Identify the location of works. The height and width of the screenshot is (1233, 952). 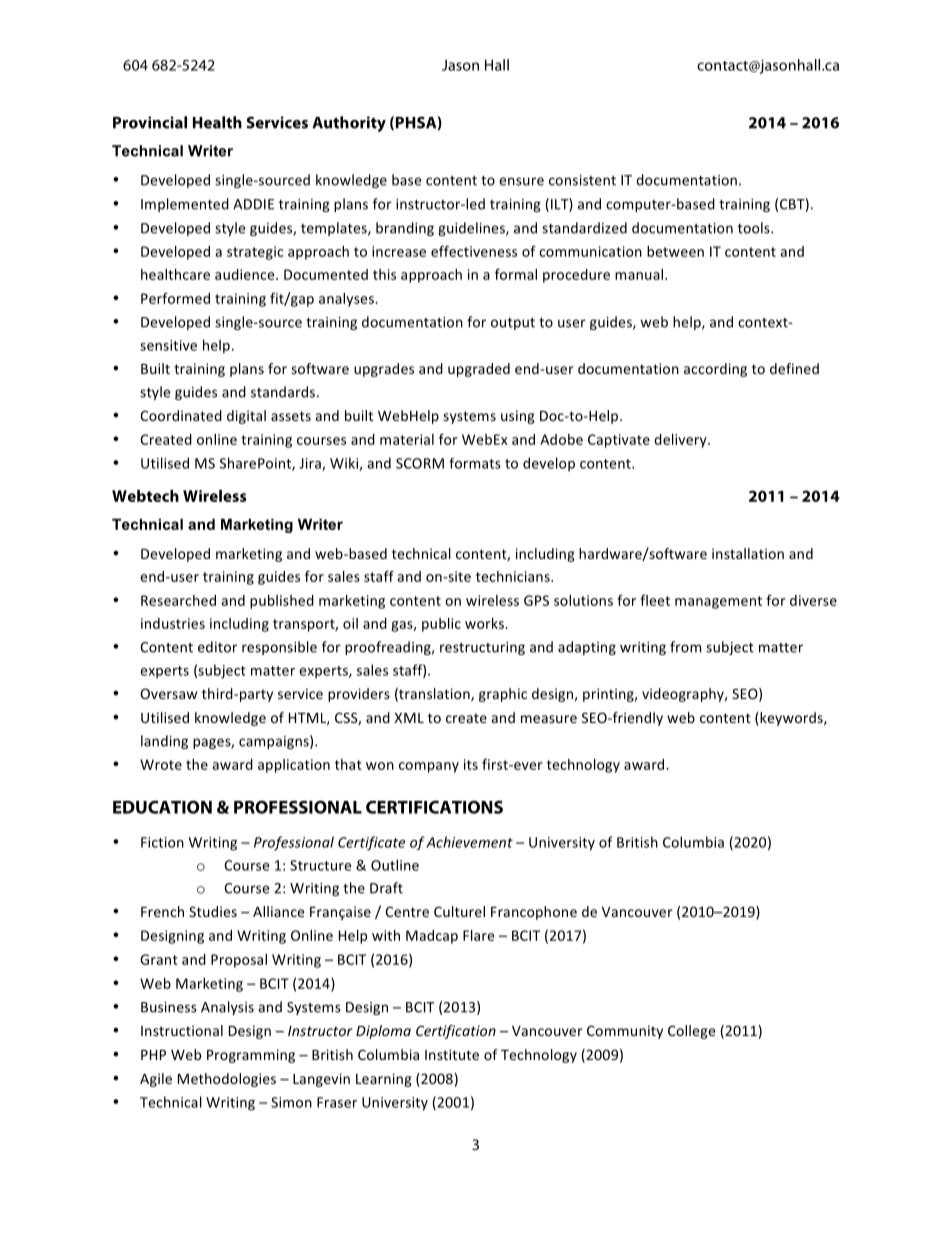
(485, 623).
